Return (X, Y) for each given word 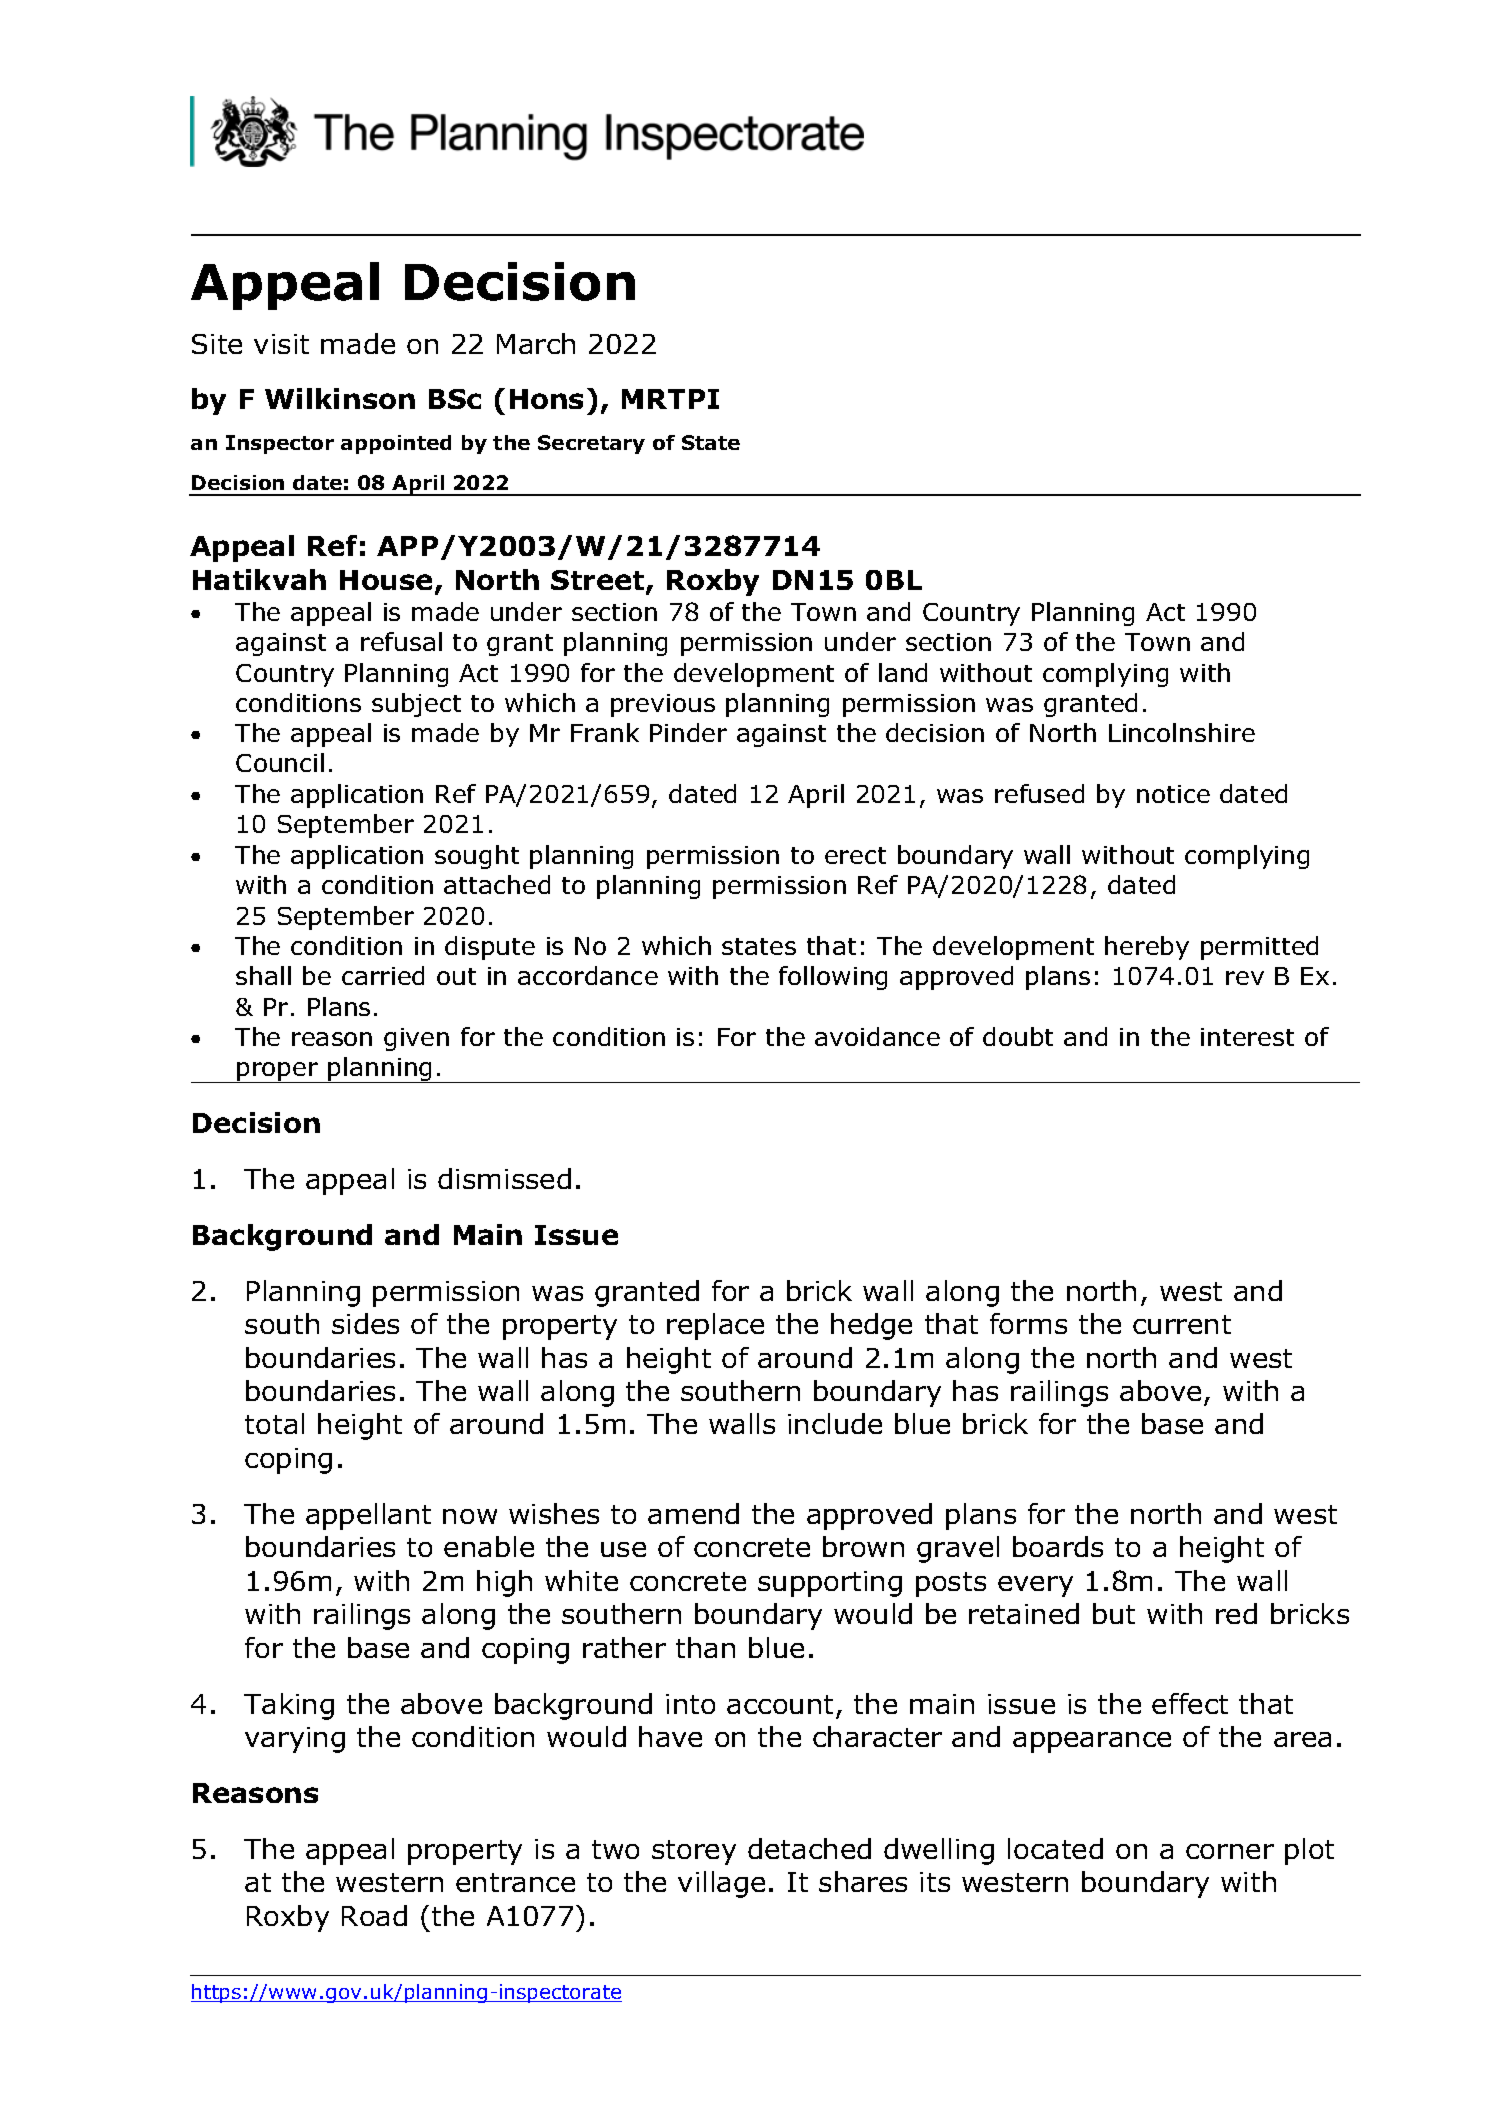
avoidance (877, 1036)
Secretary (591, 444)
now (470, 1516)
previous (663, 705)
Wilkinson (340, 398)
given (416, 1039)
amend (693, 1513)
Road (374, 1915)
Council (280, 762)
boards (1058, 1546)
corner (1230, 1851)
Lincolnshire (1182, 732)
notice (1173, 794)
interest (1247, 1037)
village (721, 1884)
